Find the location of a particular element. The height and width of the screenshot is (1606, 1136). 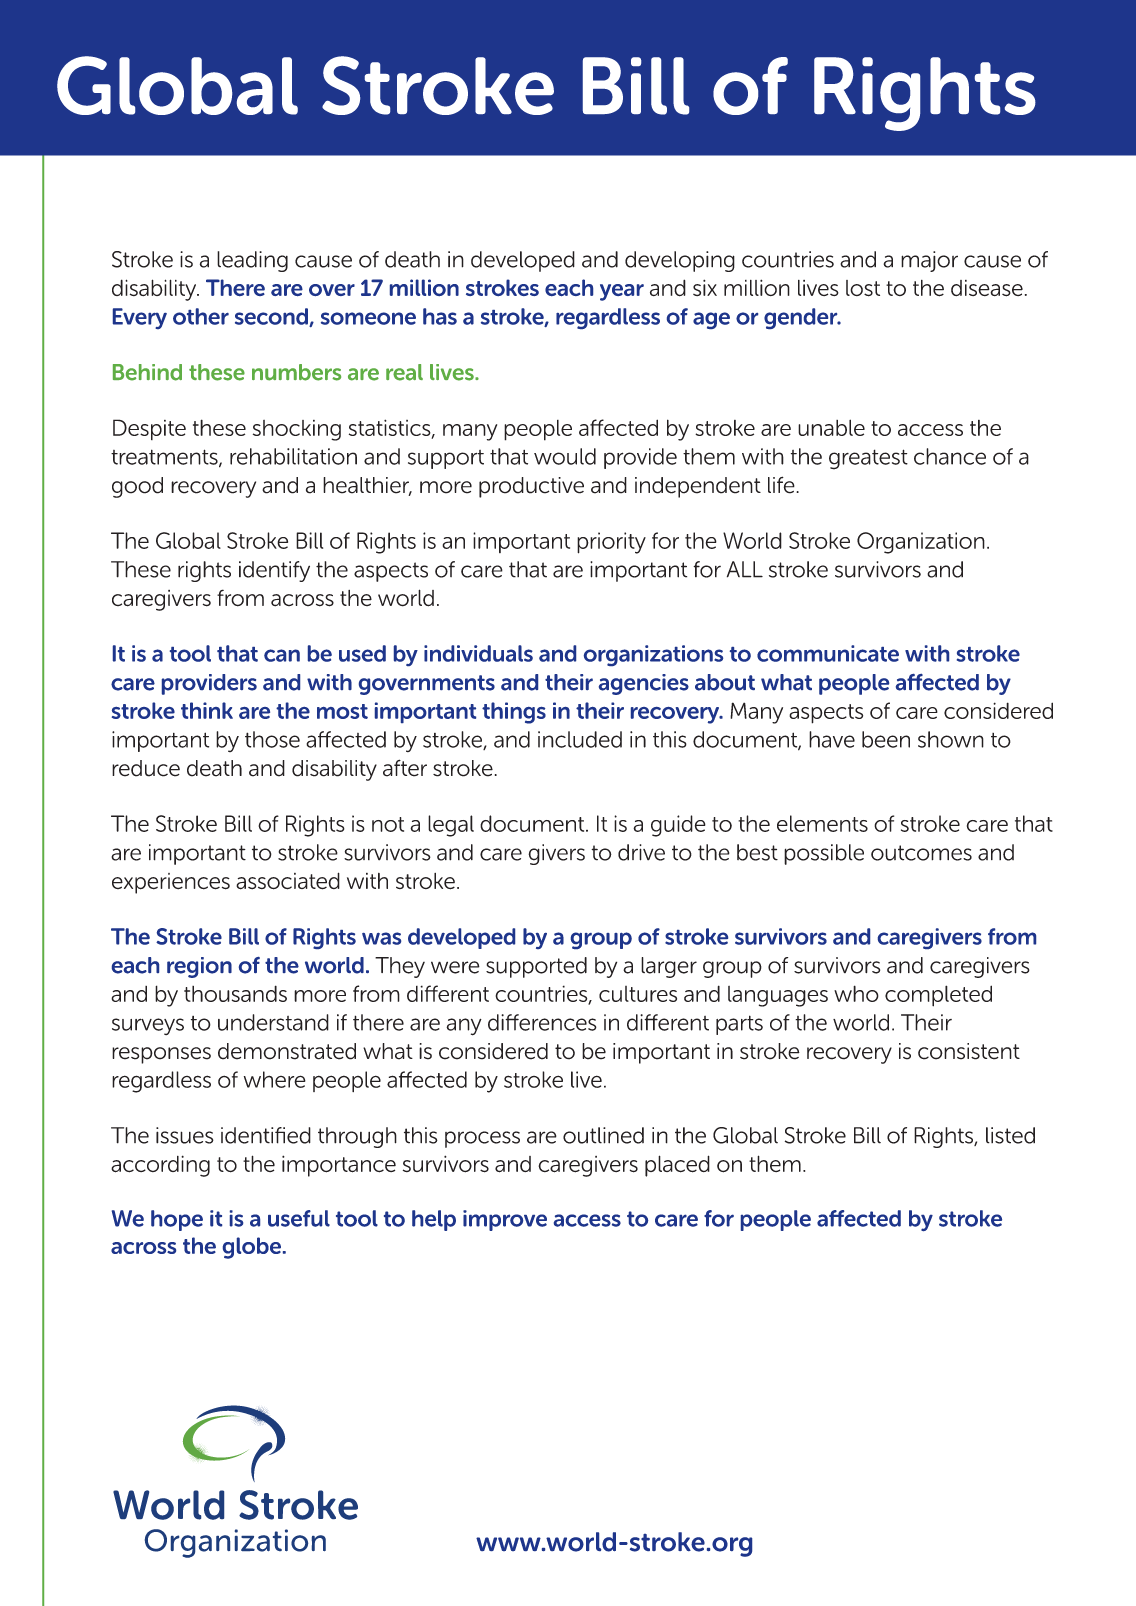

greatest is located at coordinates (868, 459).
